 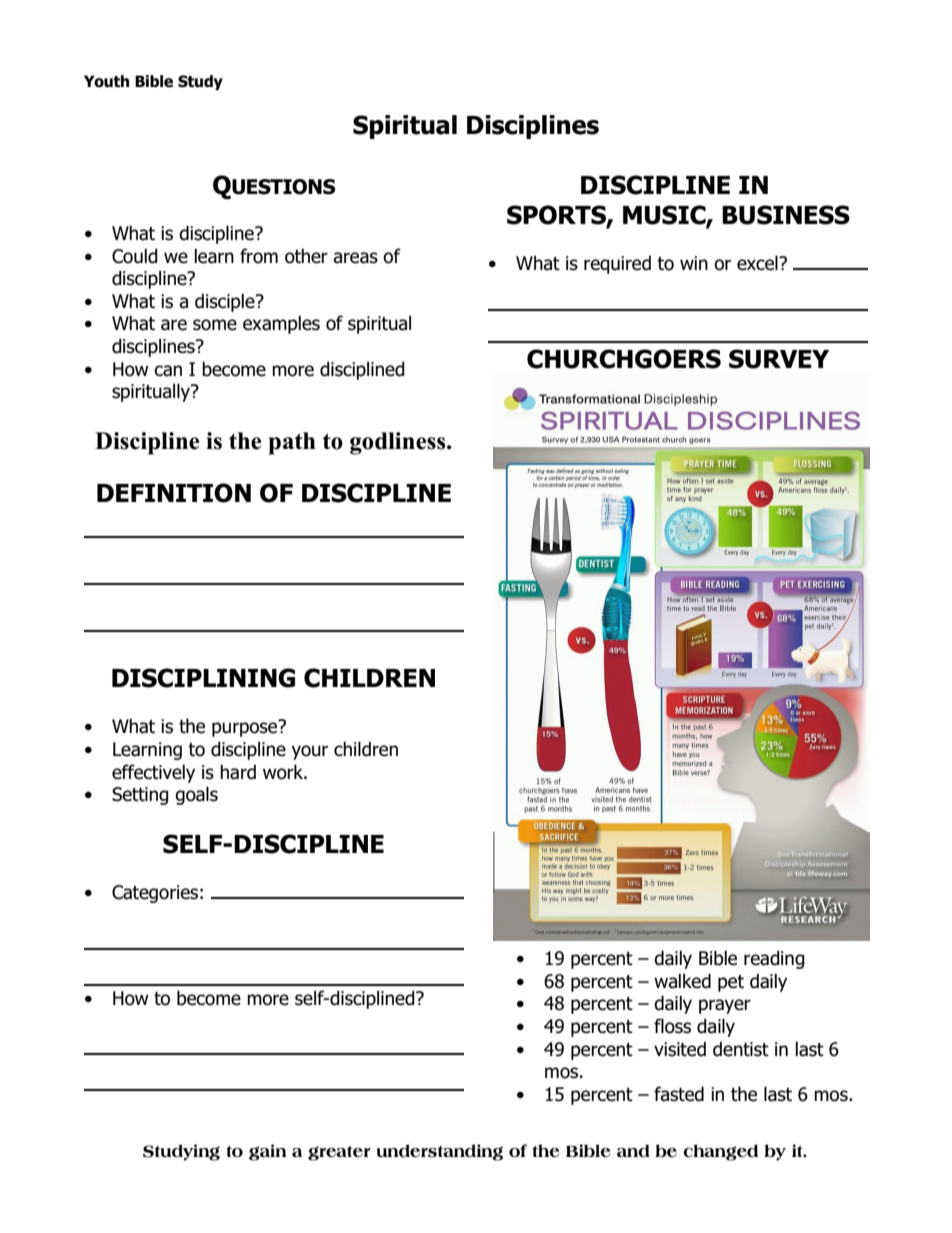 What do you see at coordinates (106, 81) in the page?
I see `Youth` at bounding box center [106, 81].
